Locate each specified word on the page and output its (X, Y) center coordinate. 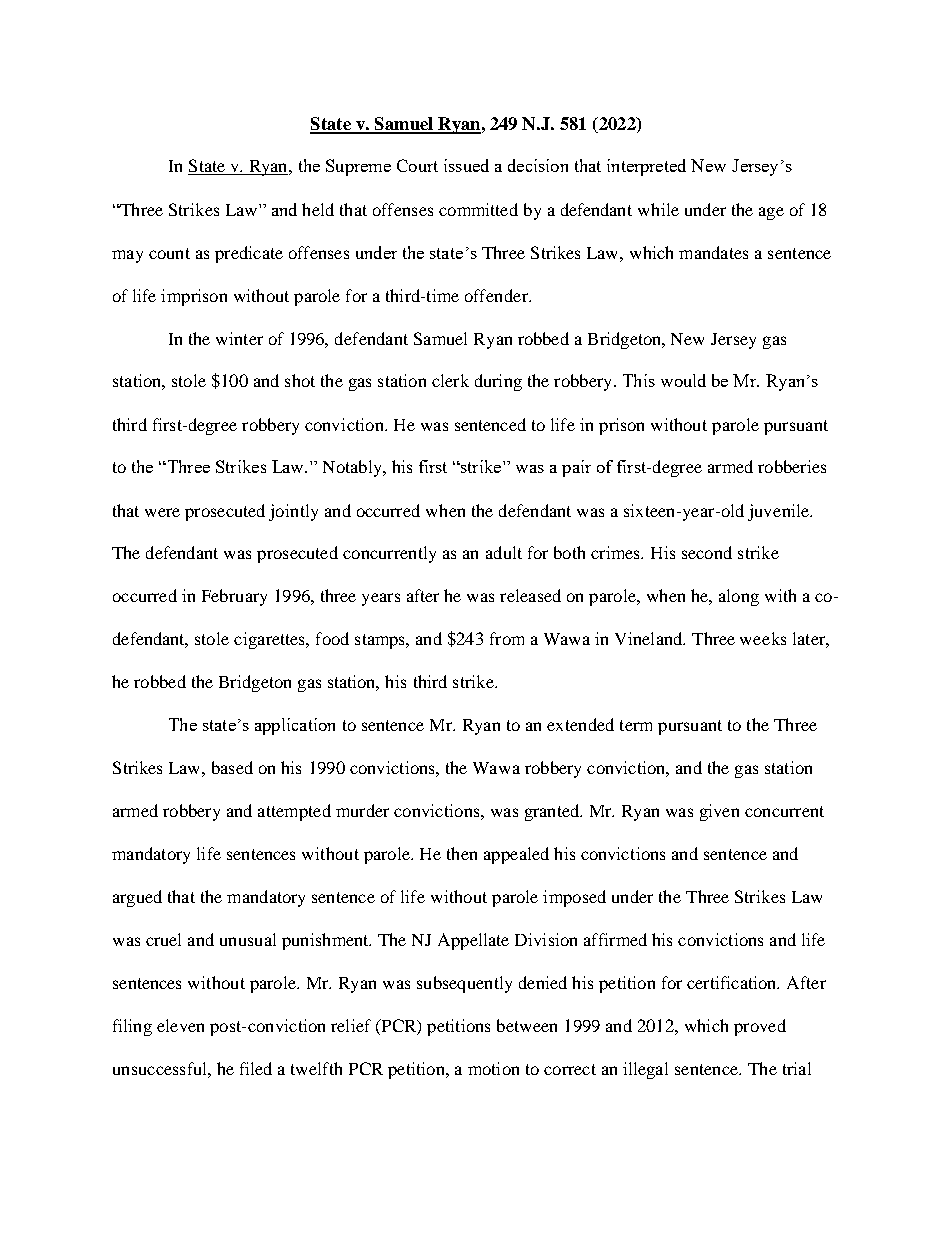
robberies (792, 466)
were (162, 512)
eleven (180, 1025)
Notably (353, 468)
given (719, 812)
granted (553, 812)
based (232, 767)
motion (493, 1068)
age (771, 213)
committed (478, 209)
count (169, 253)
